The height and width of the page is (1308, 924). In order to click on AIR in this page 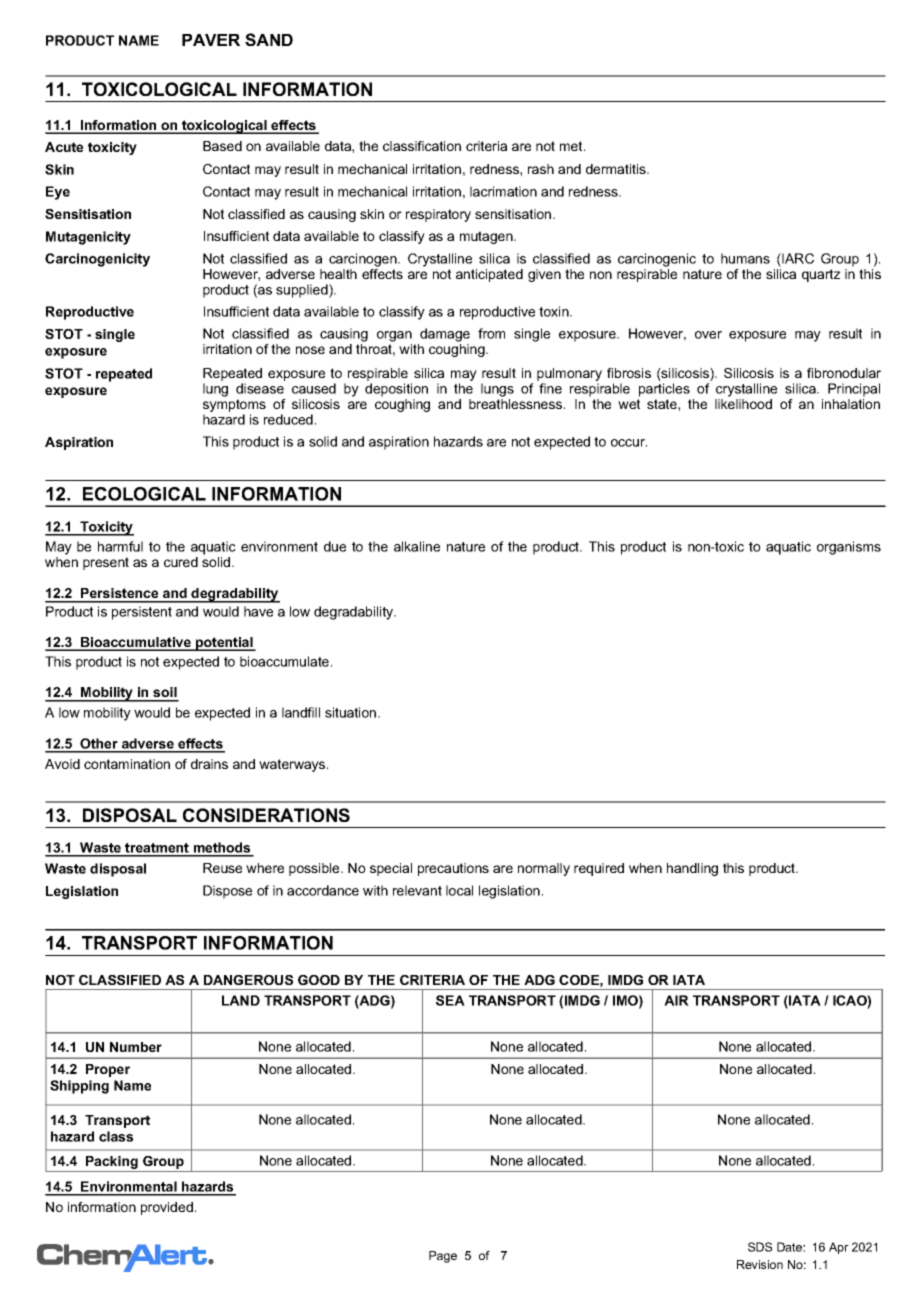, I will do `click(676, 1000)`.
